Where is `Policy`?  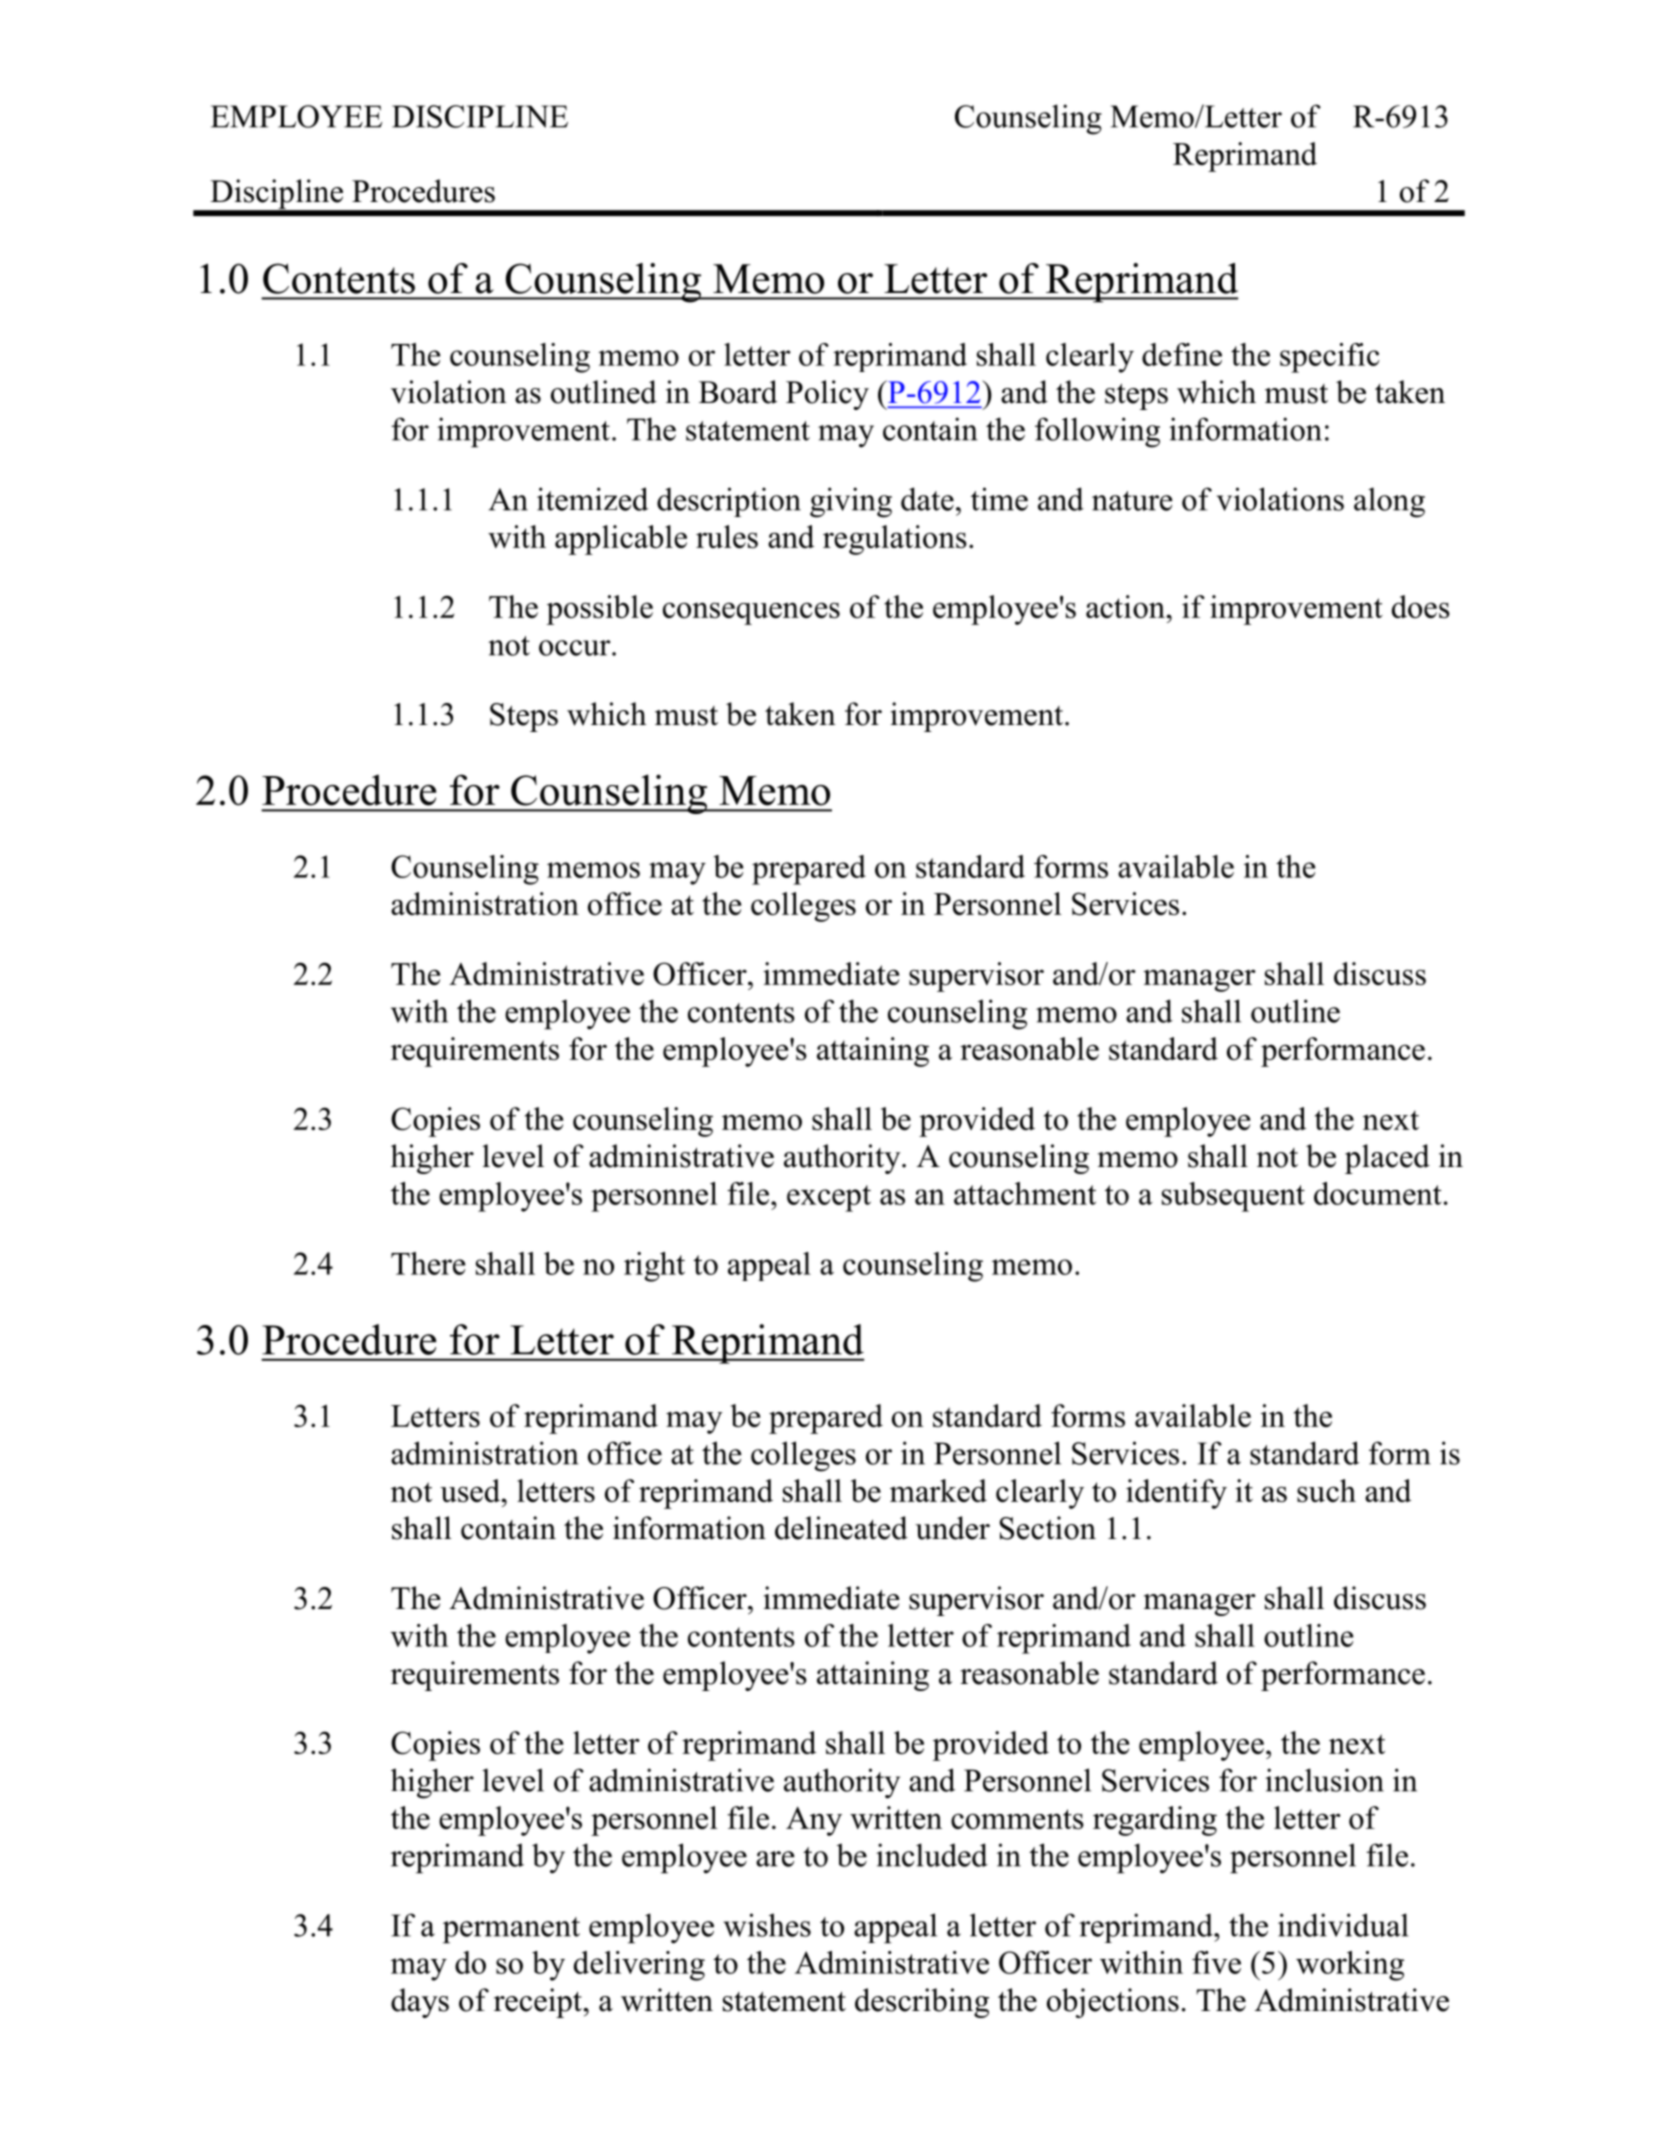 Policy is located at coordinates (827, 395).
